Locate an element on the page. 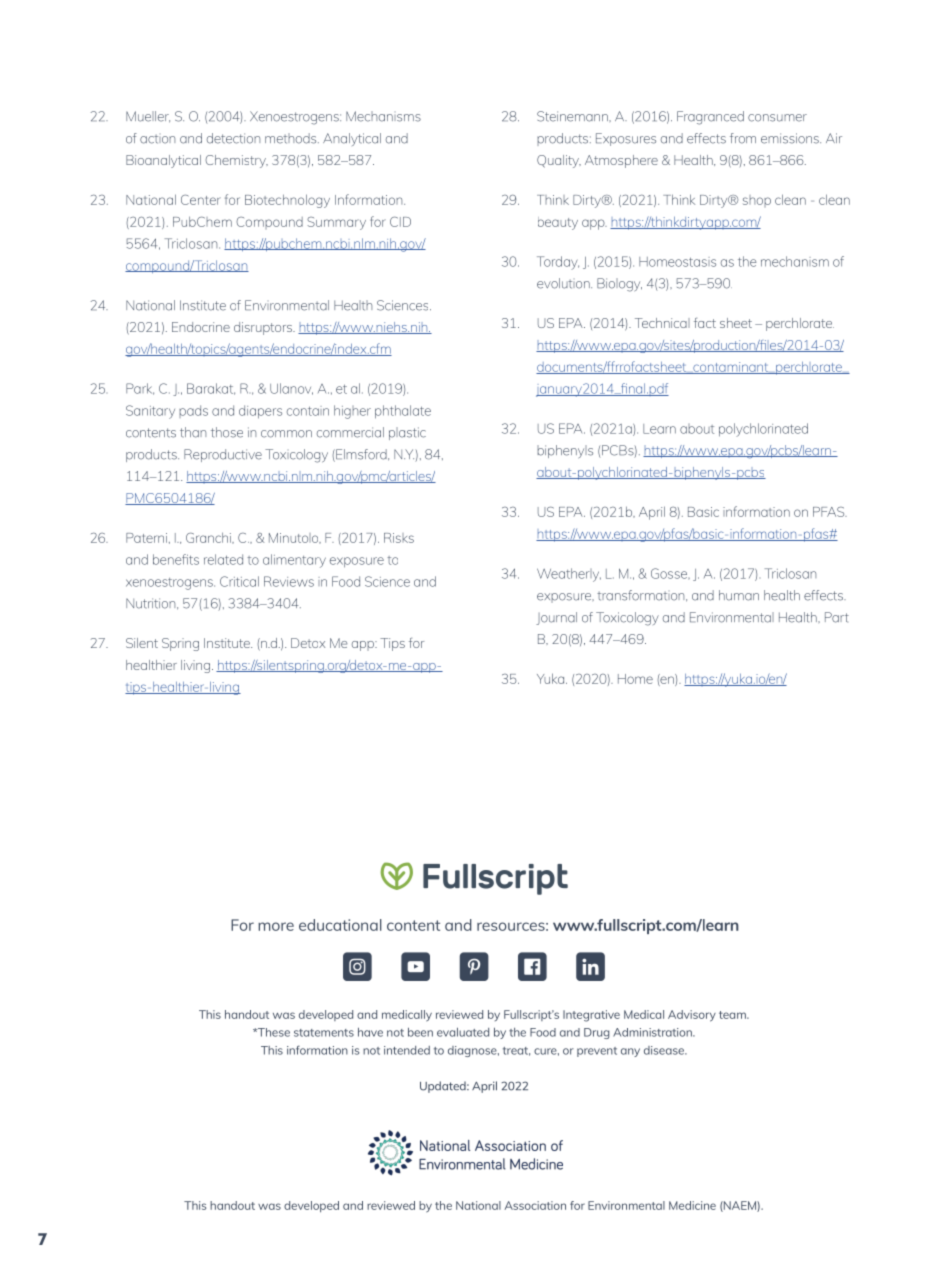  Association is located at coordinates (535, 1205).
